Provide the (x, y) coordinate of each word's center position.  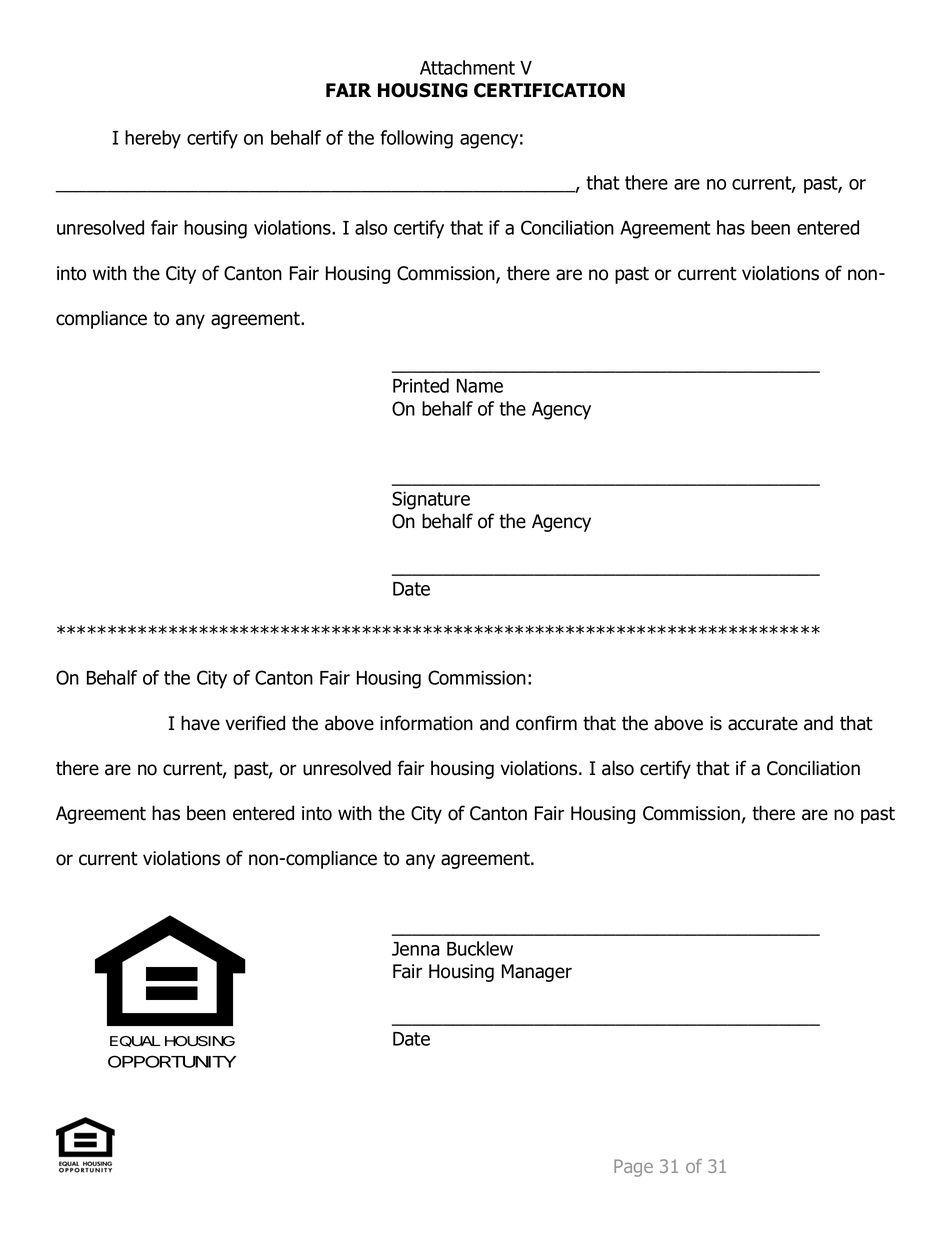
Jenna (415, 949)
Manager (537, 973)
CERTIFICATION (549, 90)
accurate (763, 724)
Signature (431, 500)
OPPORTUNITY (172, 1061)
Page (633, 1168)
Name (480, 386)
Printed (421, 385)
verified (255, 723)
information (426, 723)
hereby (153, 139)
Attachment (467, 67)
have (200, 723)
